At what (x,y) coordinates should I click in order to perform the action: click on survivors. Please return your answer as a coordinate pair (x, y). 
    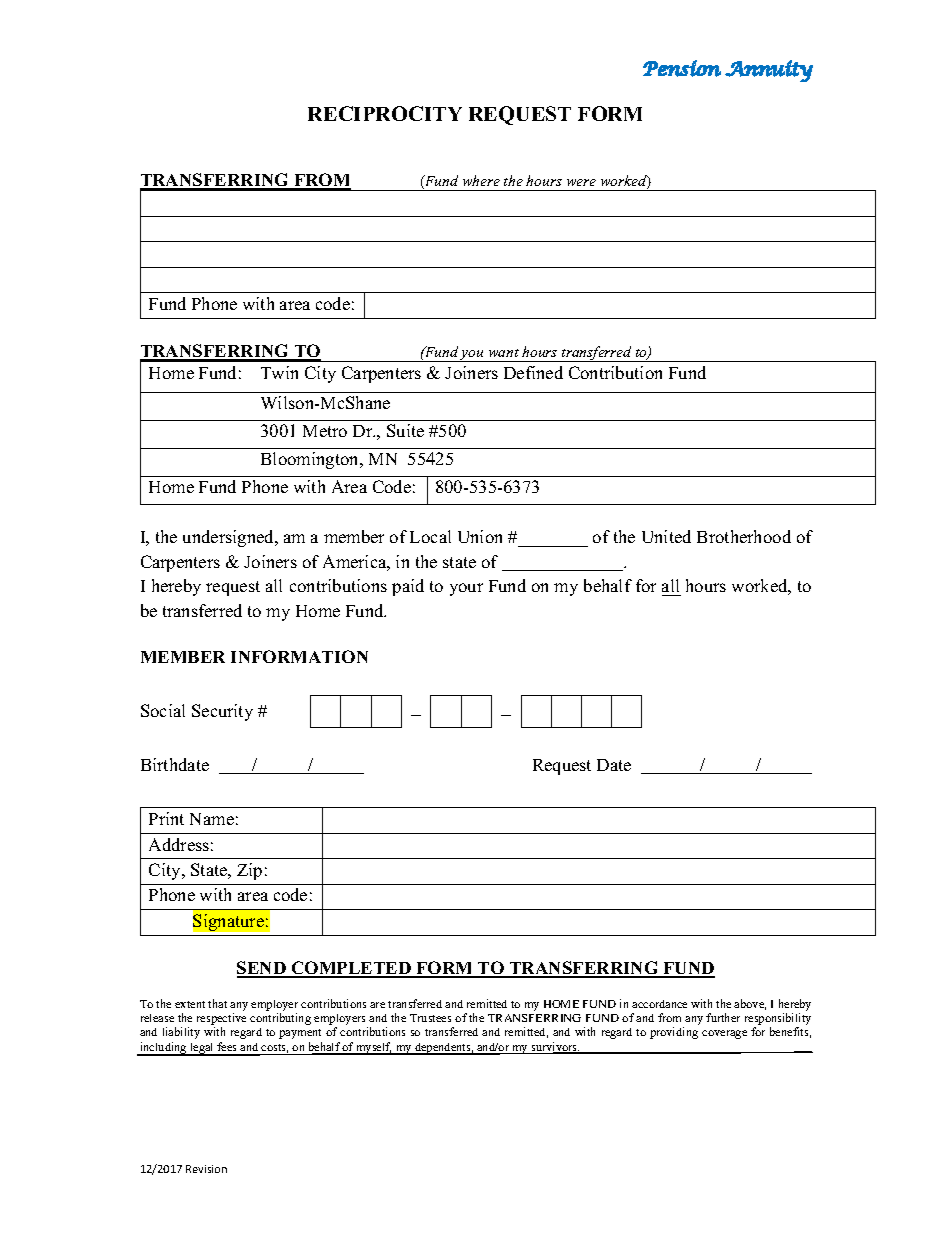
    Looking at the image, I should click on (555, 1048).
